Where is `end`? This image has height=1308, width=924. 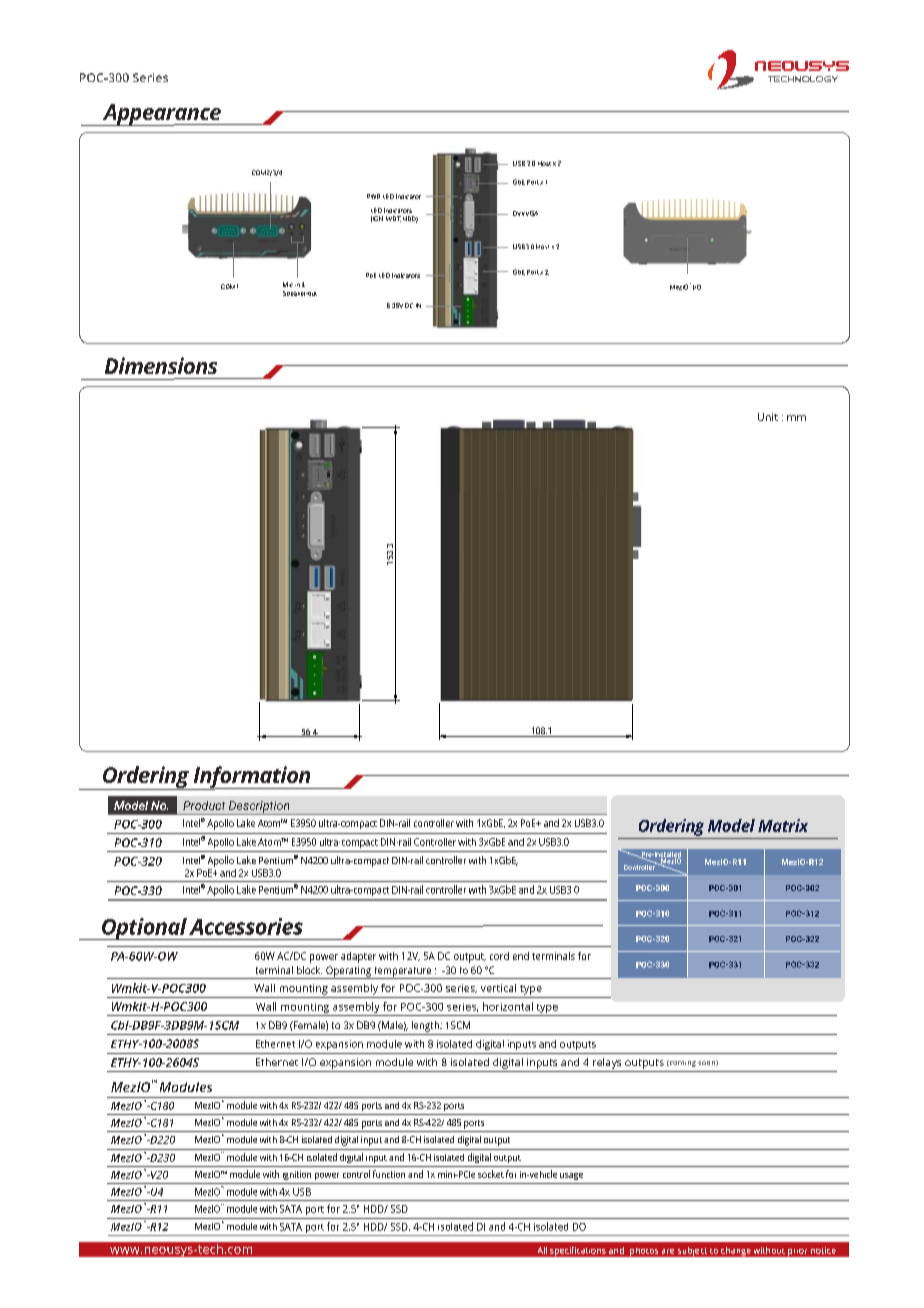
end is located at coordinates (521, 956).
